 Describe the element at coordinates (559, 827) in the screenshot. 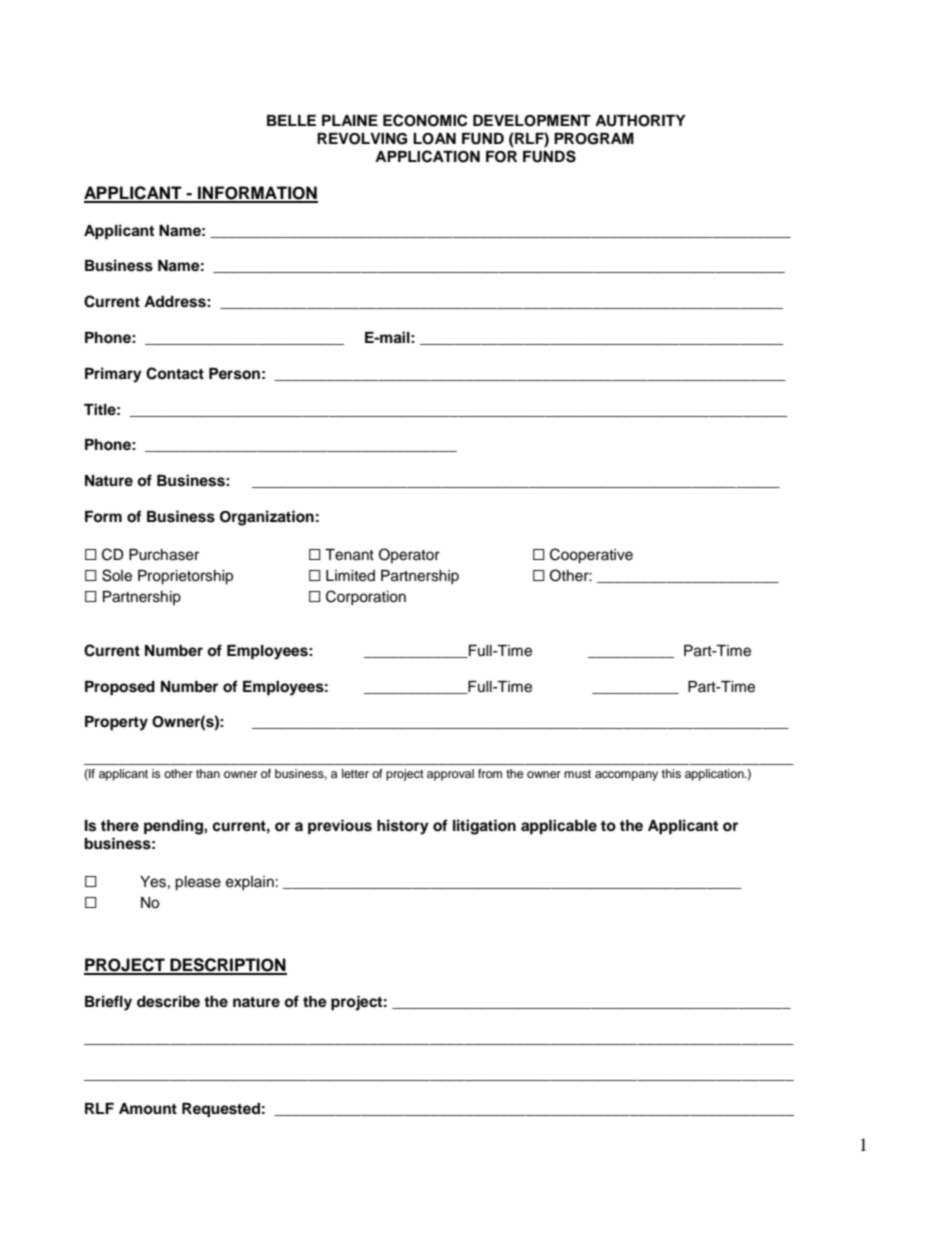

I see `applicable` at that location.
